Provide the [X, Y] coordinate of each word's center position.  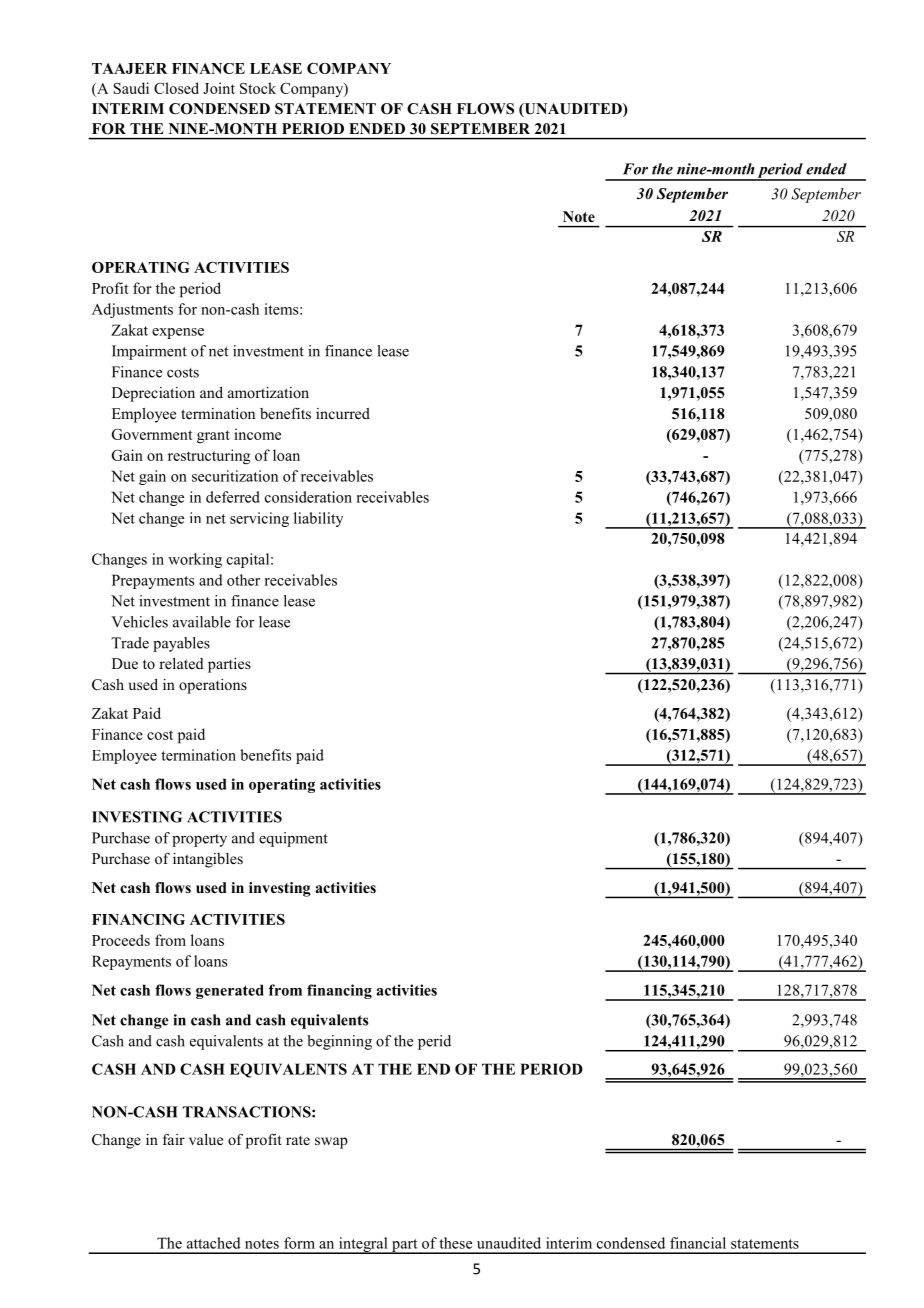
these [455, 1243]
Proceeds [121, 940]
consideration [308, 497]
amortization [268, 392]
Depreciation [153, 394]
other [243, 580]
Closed [176, 88]
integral [363, 1245]
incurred [343, 413]
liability [318, 519]
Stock [258, 88]
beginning [339, 1042]
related [181, 663]
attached [214, 1243]
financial [698, 1243]
